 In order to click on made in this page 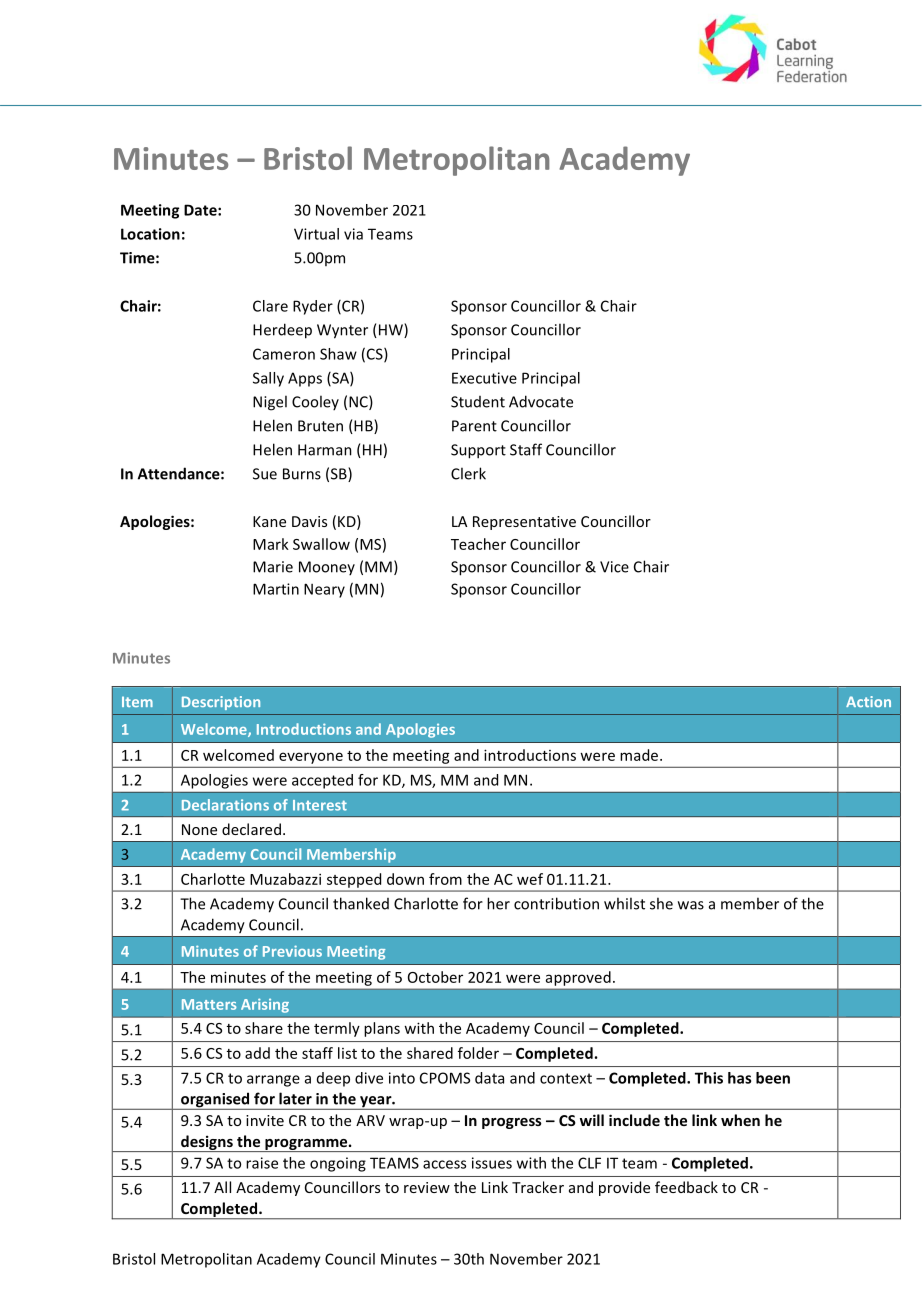, I will do `click(640, 755)`.
